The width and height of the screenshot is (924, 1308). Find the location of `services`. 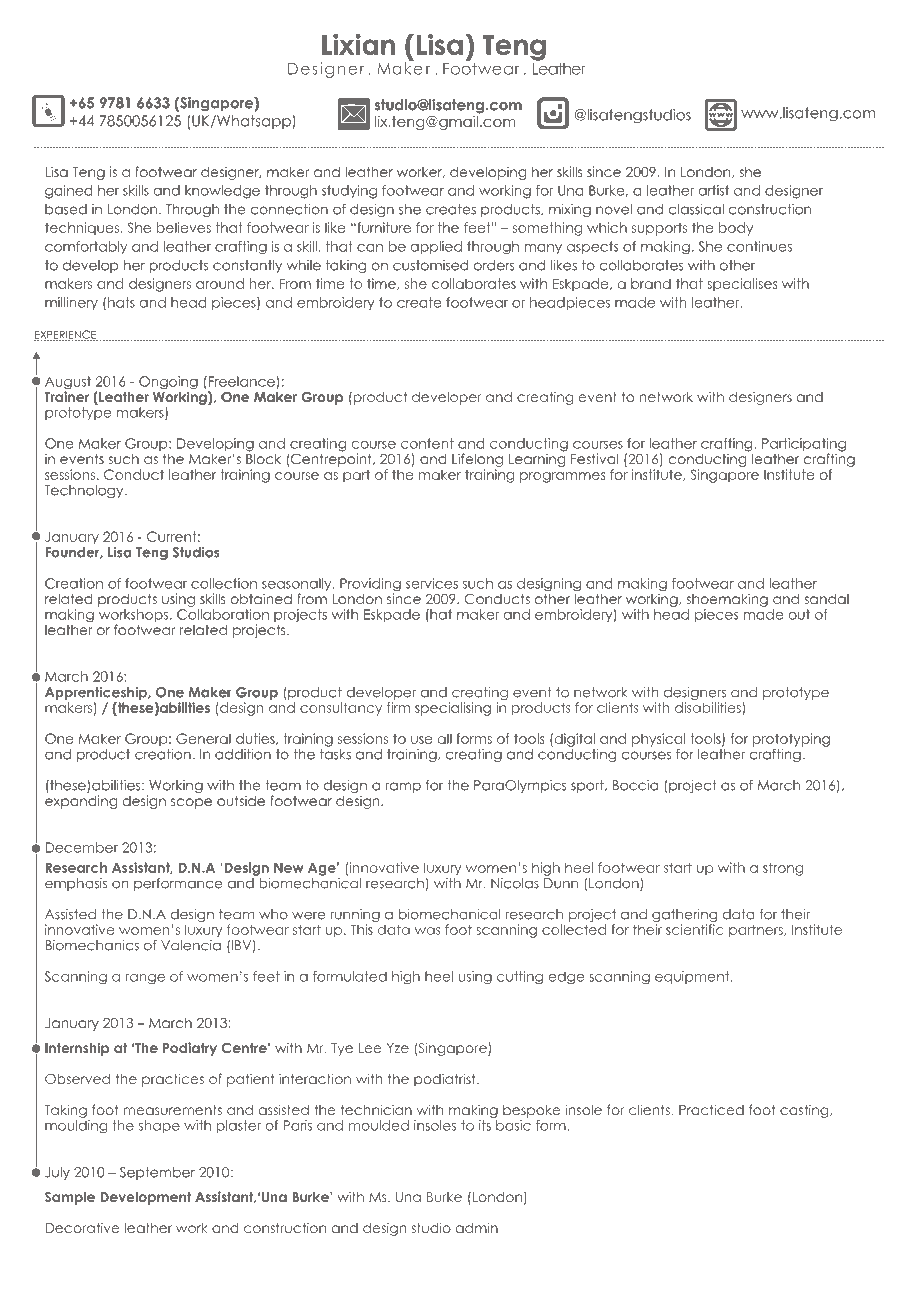

services is located at coordinates (432, 583).
